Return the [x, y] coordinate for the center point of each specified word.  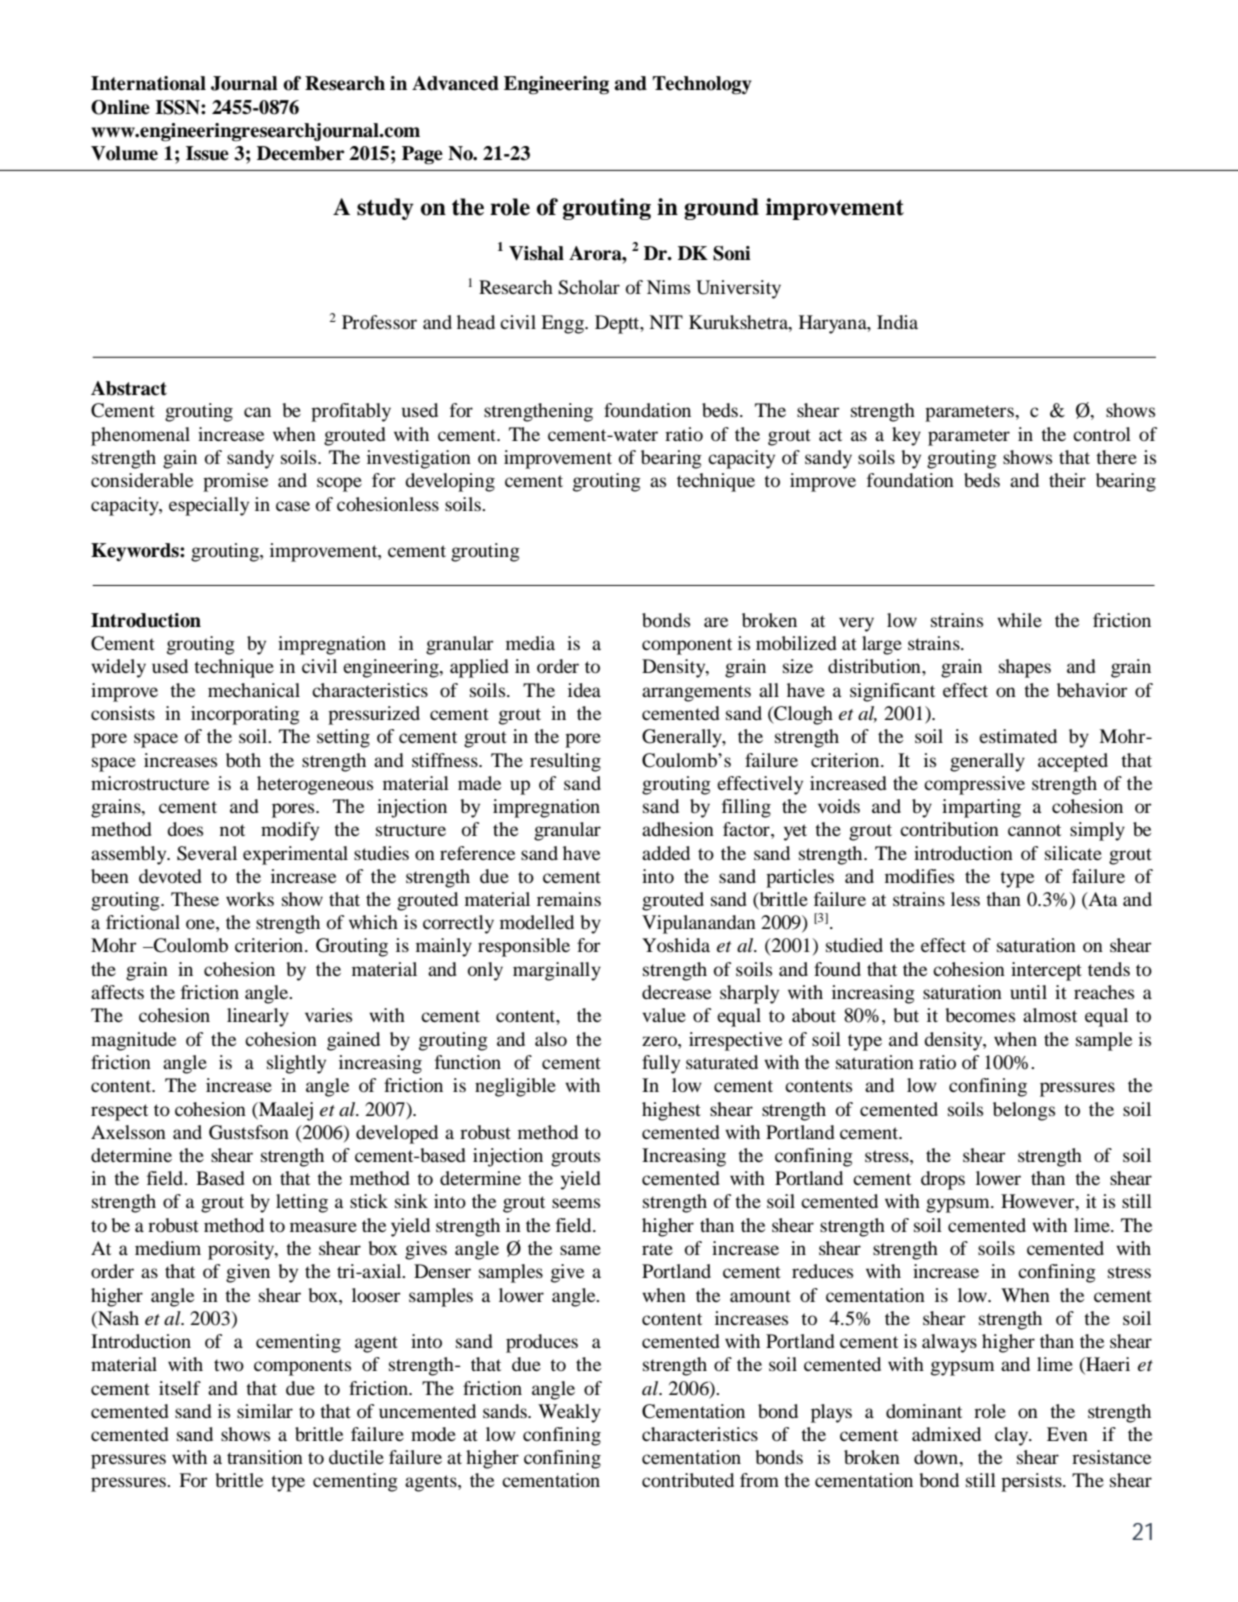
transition [265, 1457]
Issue [207, 153]
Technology [702, 85]
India [897, 322]
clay [1013, 1436]
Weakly [569, 1413]
